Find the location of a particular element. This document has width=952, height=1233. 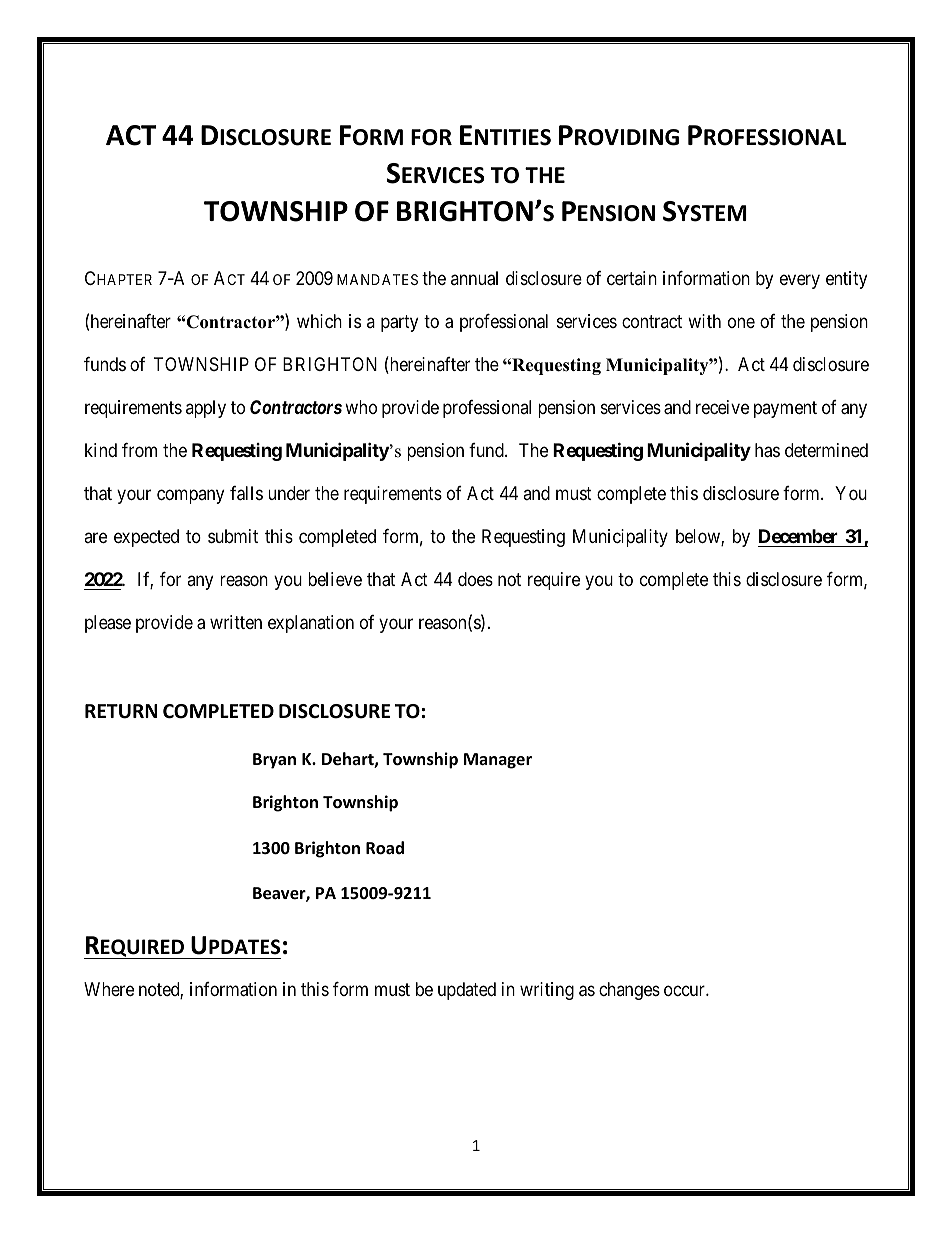

who is located at coordinates (361, 407).
